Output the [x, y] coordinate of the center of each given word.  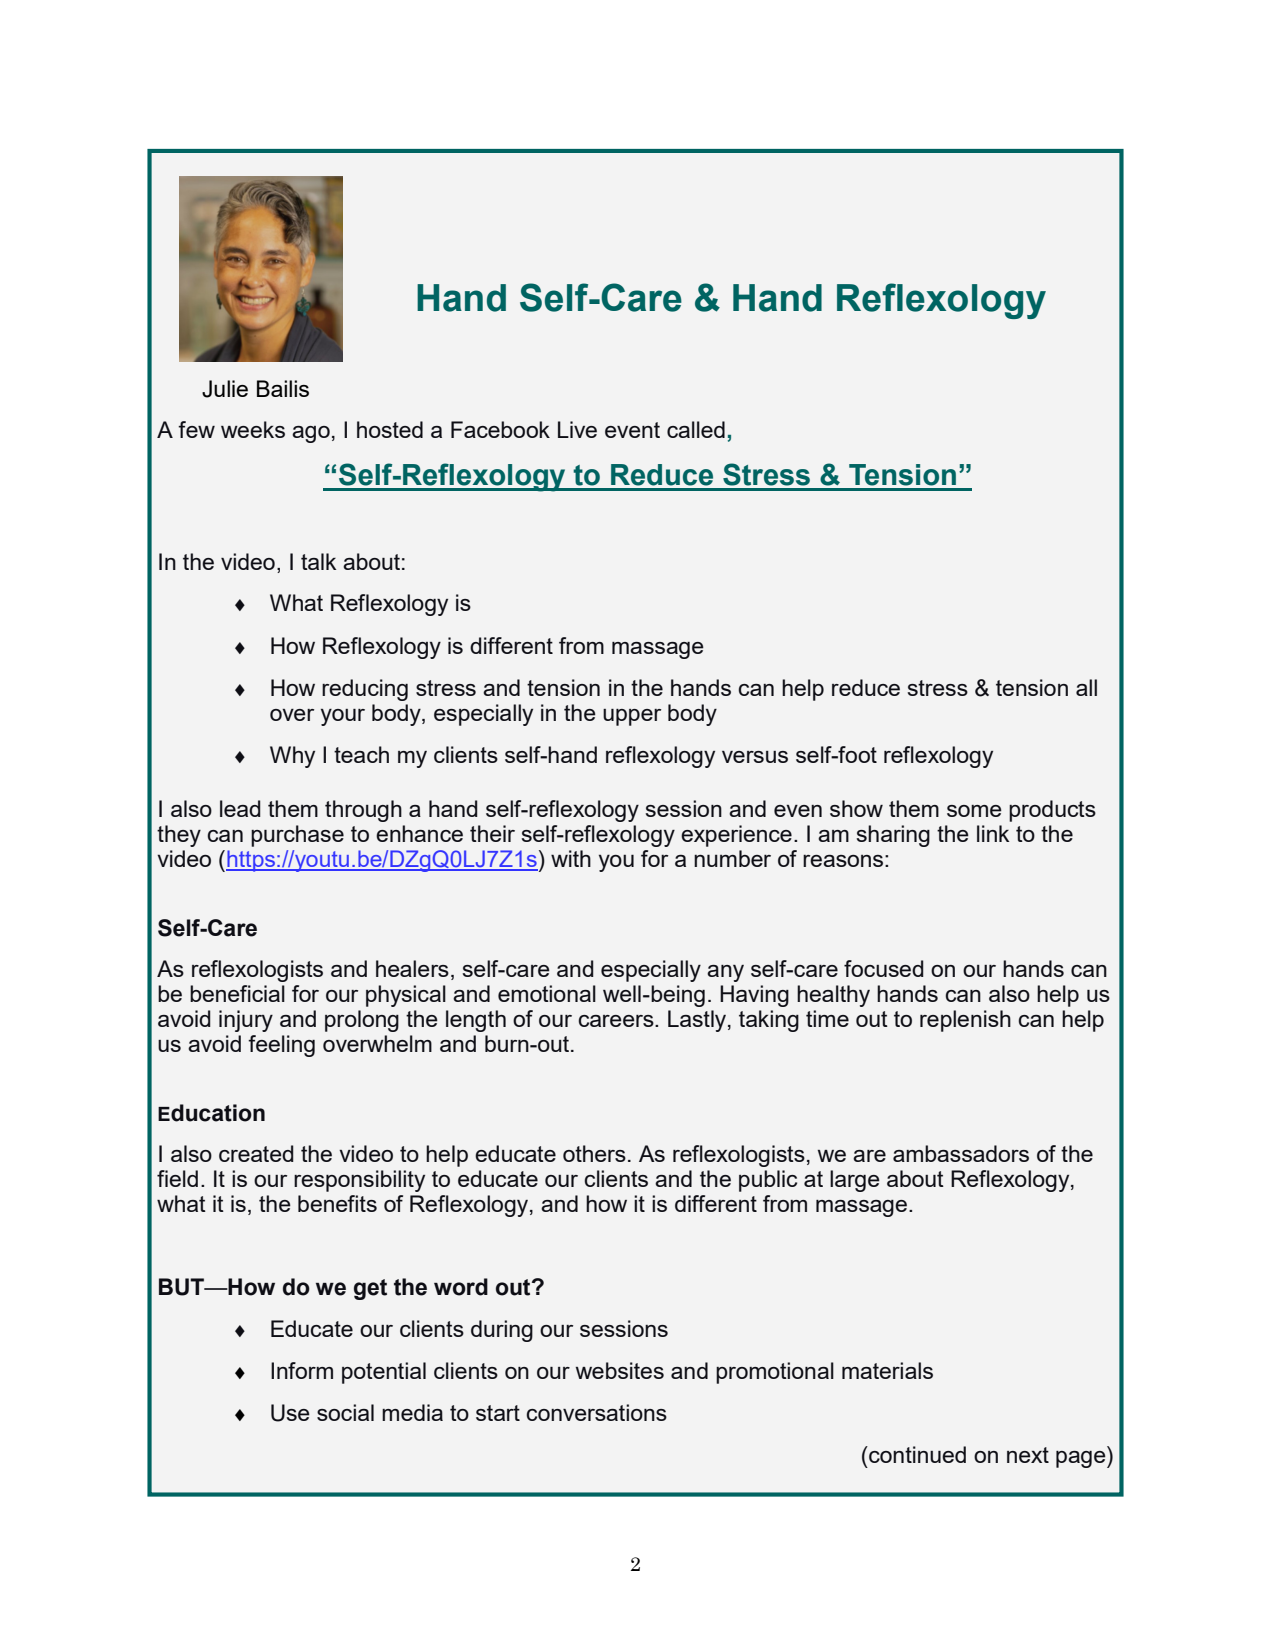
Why [292, 757]
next [1028, 1455]
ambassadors [961, 1153]
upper [632, 717]
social [345, 1412]
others [594, 1153]
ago [311, 434]
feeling [281, 1046]
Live [577, 429]
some [974, 811]
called [696, 429]
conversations [597, 1412]
